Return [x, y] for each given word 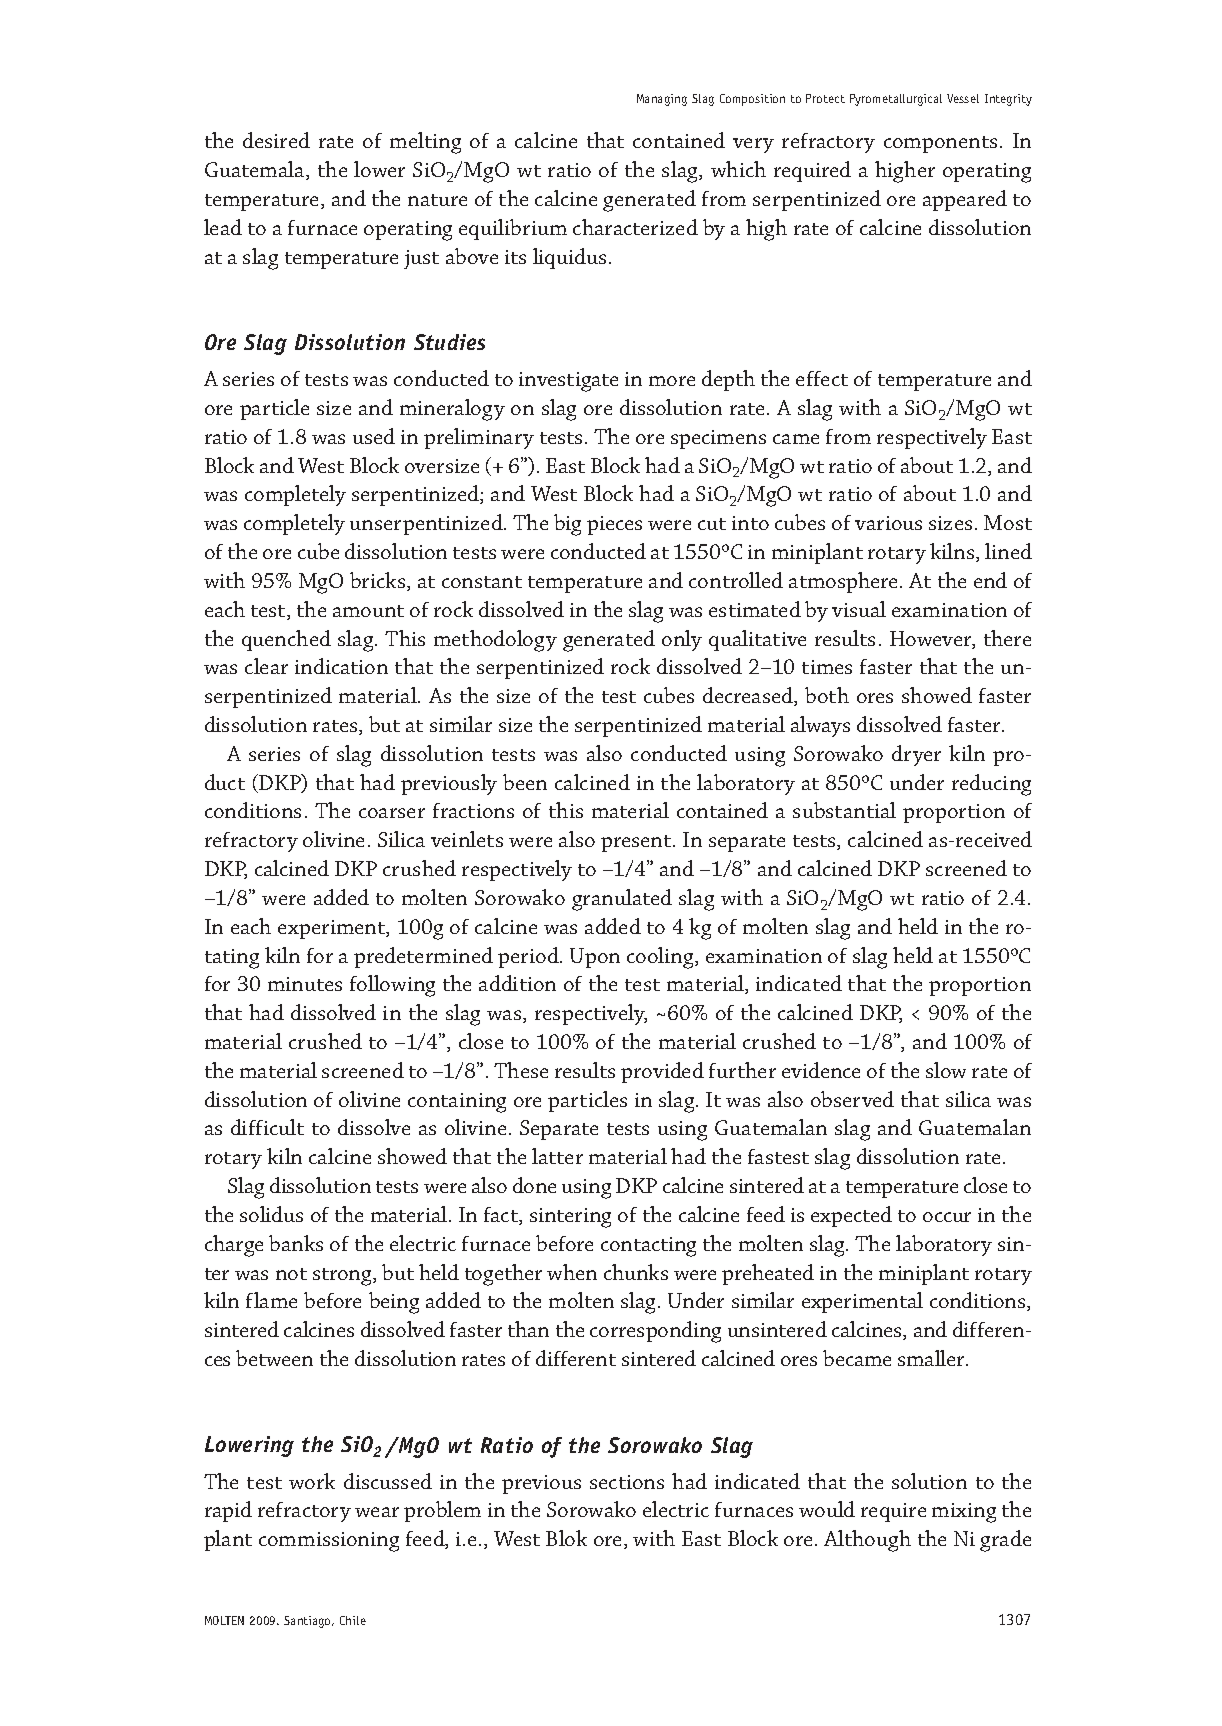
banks [296, 1243]
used [374, 436]
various [888, 523]
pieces [614, 525]
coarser [392, 813]
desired [276, 140]
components [940, 144]
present [637, 843]
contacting [648, 1247]
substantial [844, 810]
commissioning [329, 1542]
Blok [566, 1538]
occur [947, 1217]
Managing [662, 100]
